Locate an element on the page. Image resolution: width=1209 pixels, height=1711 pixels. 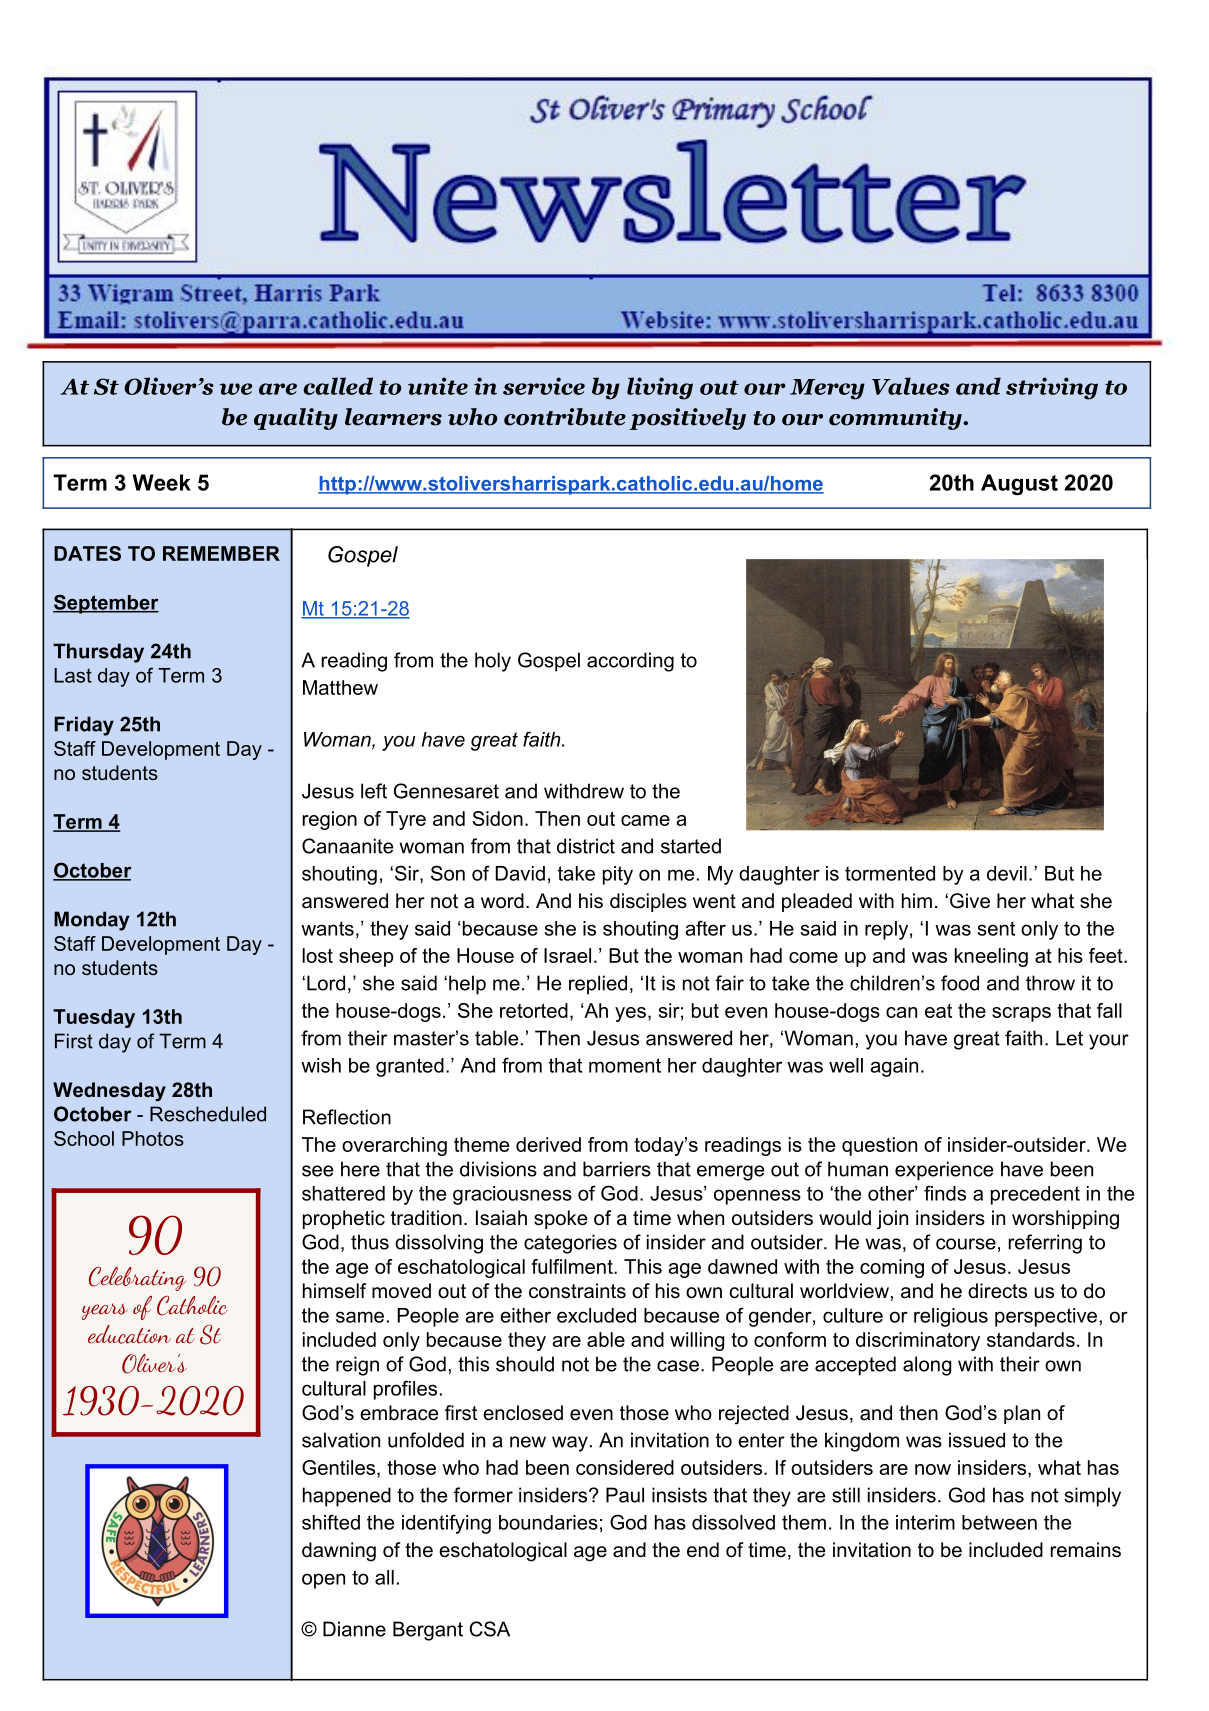
Thursday is located at coordinates (98, 653).
